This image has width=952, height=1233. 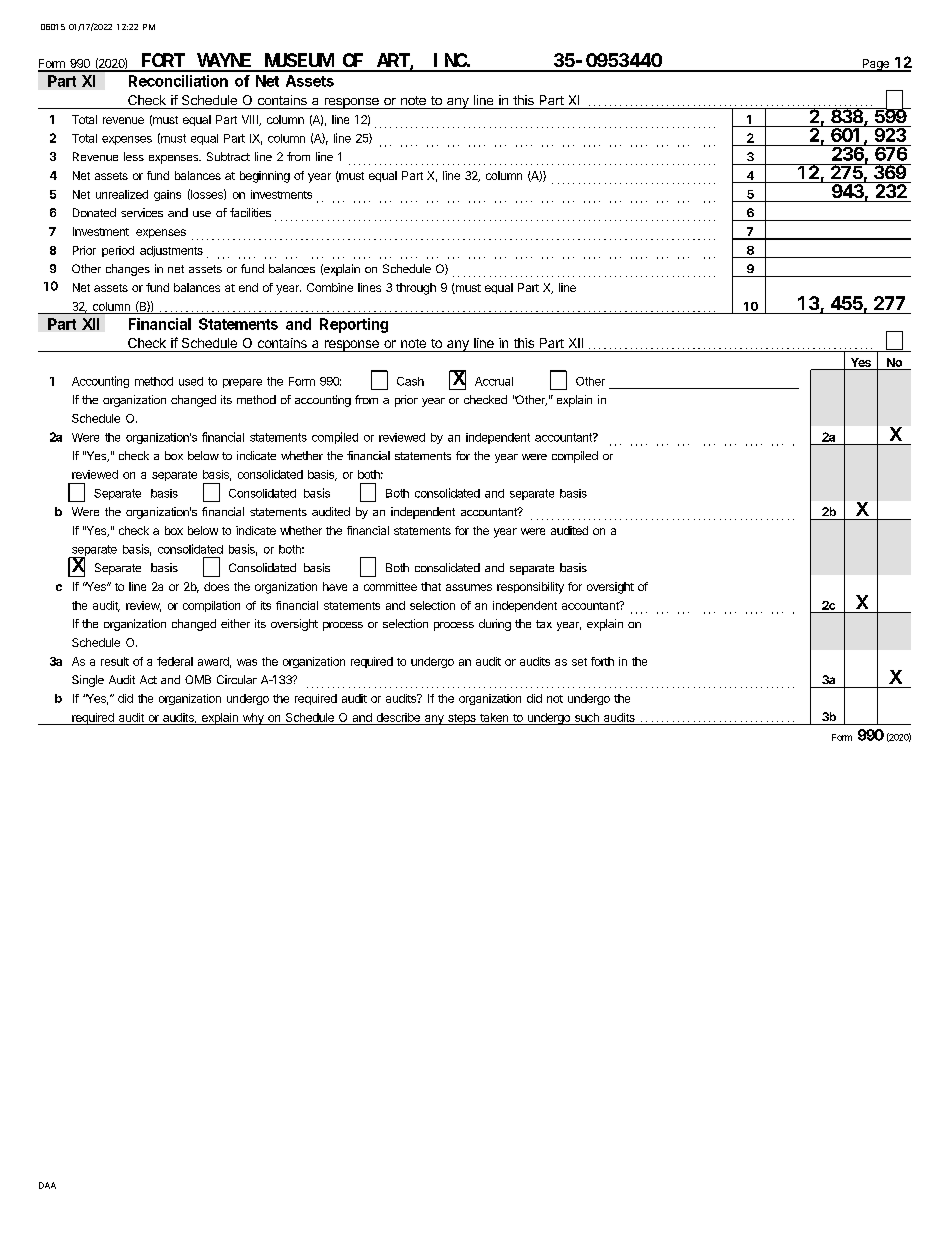 What do you see at coordinates (191, 381) in the image?
I see `used` at bounding box center [191, 381].
